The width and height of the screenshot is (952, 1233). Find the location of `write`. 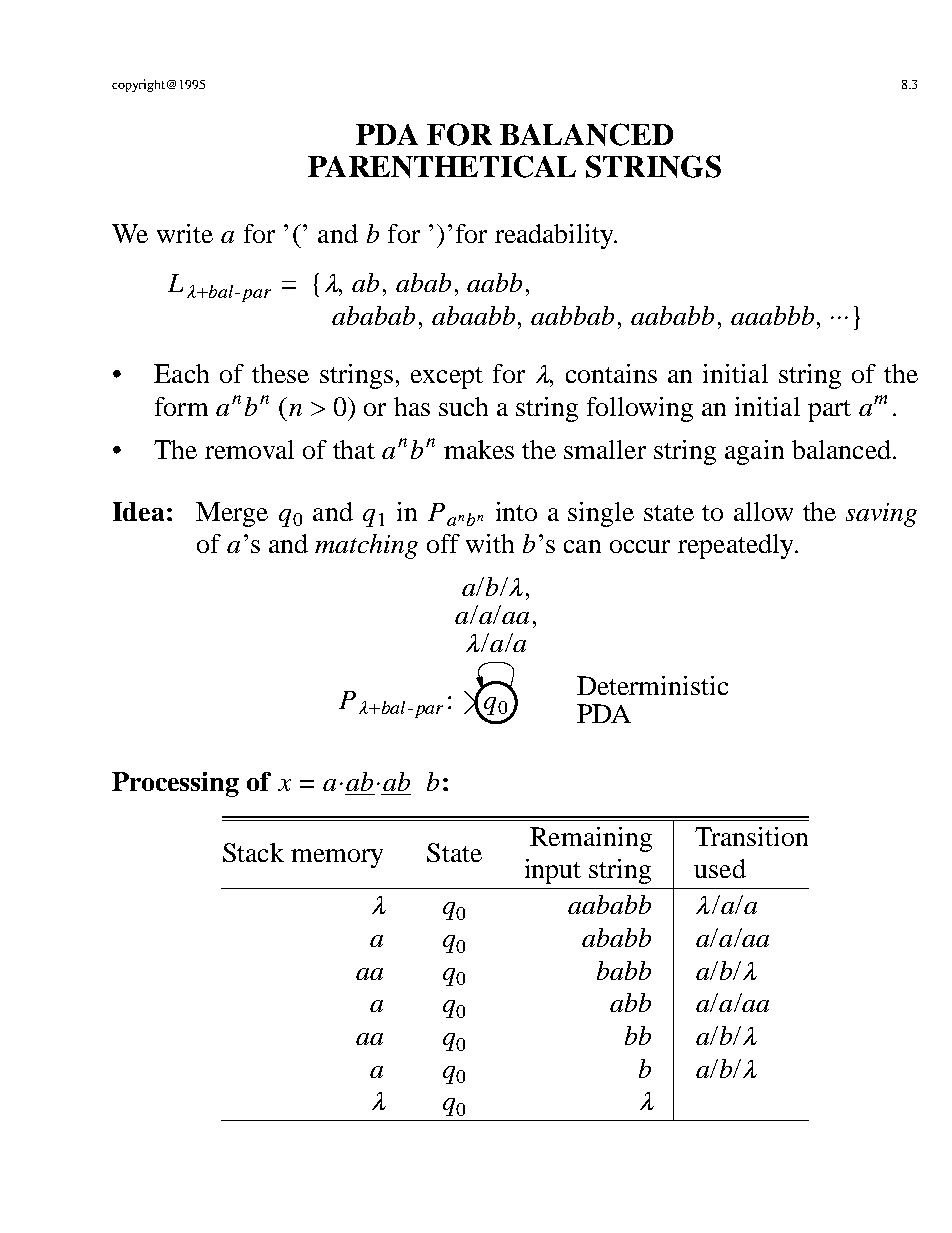

write is located at coordinates (185, 233).
